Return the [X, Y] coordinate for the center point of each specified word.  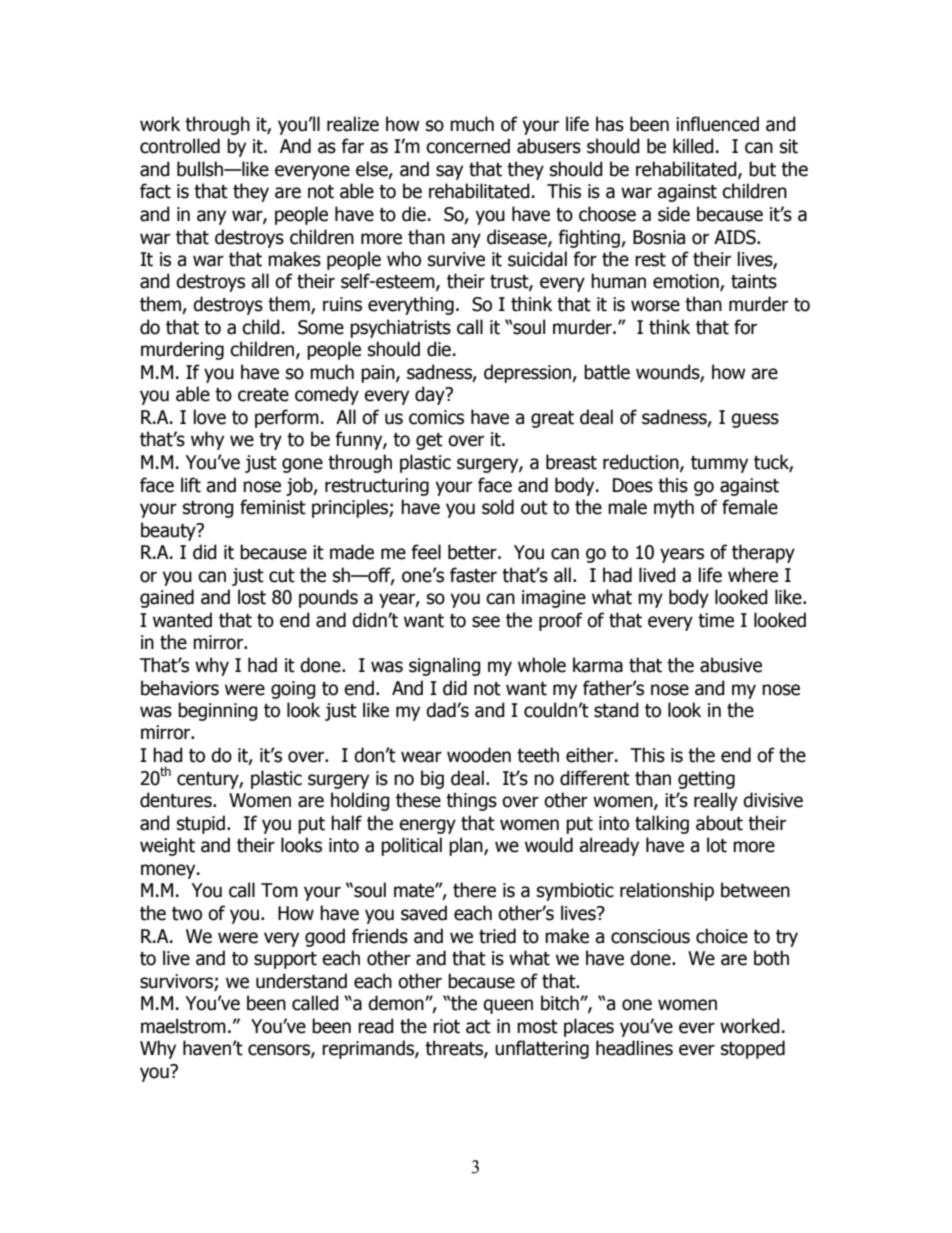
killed [693, 146]
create [263, 395]
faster [473, 575]
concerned [468, 146]
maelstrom [183, 1026]
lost [252, 597]
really [716, 801]
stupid [201, 824]
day [431, 395]
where [753, 575]
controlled [180, 146]
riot [446, 1026]
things [471, 801]
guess [755, 420]
